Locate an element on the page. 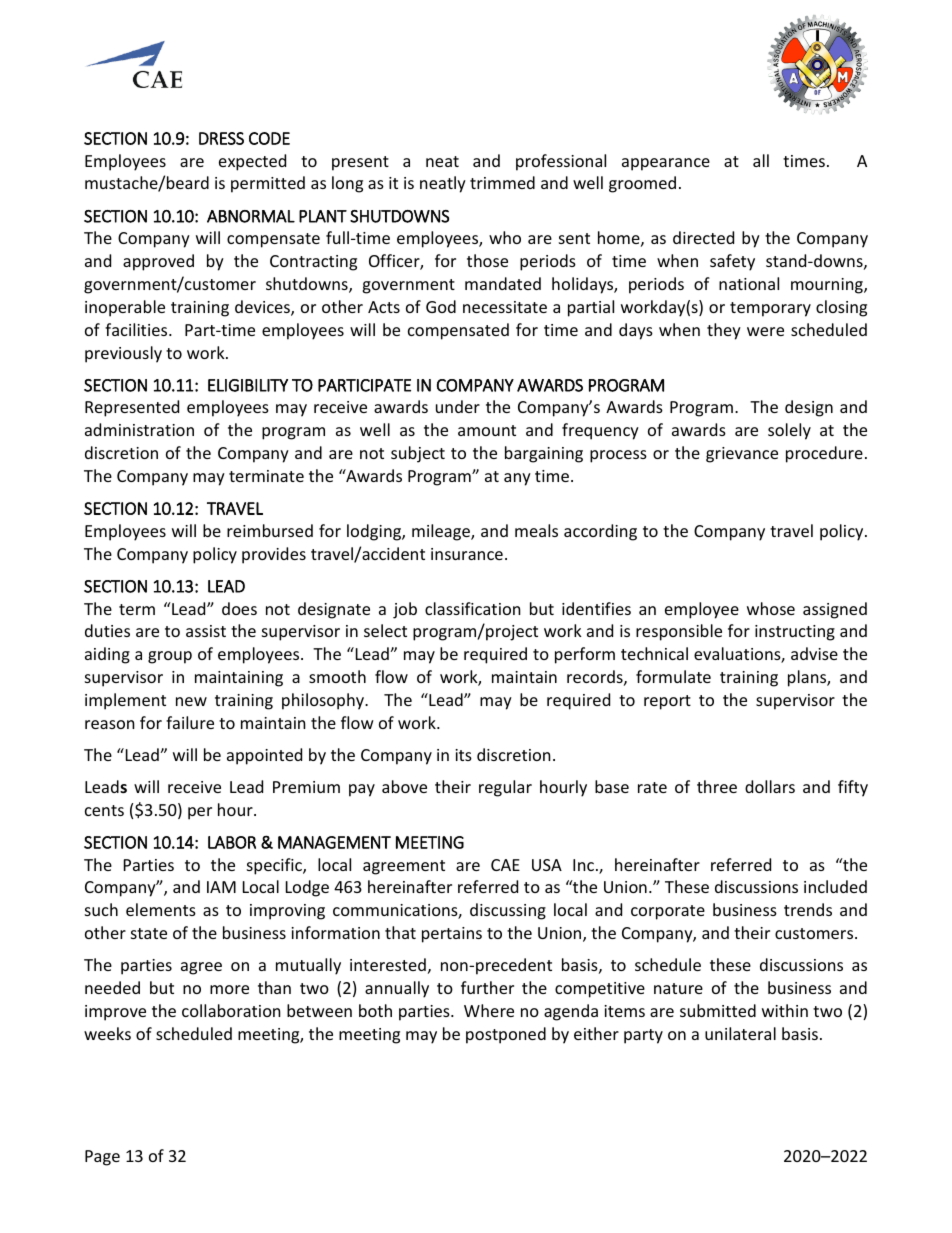  instructing is located at coordinates (795, 633).
